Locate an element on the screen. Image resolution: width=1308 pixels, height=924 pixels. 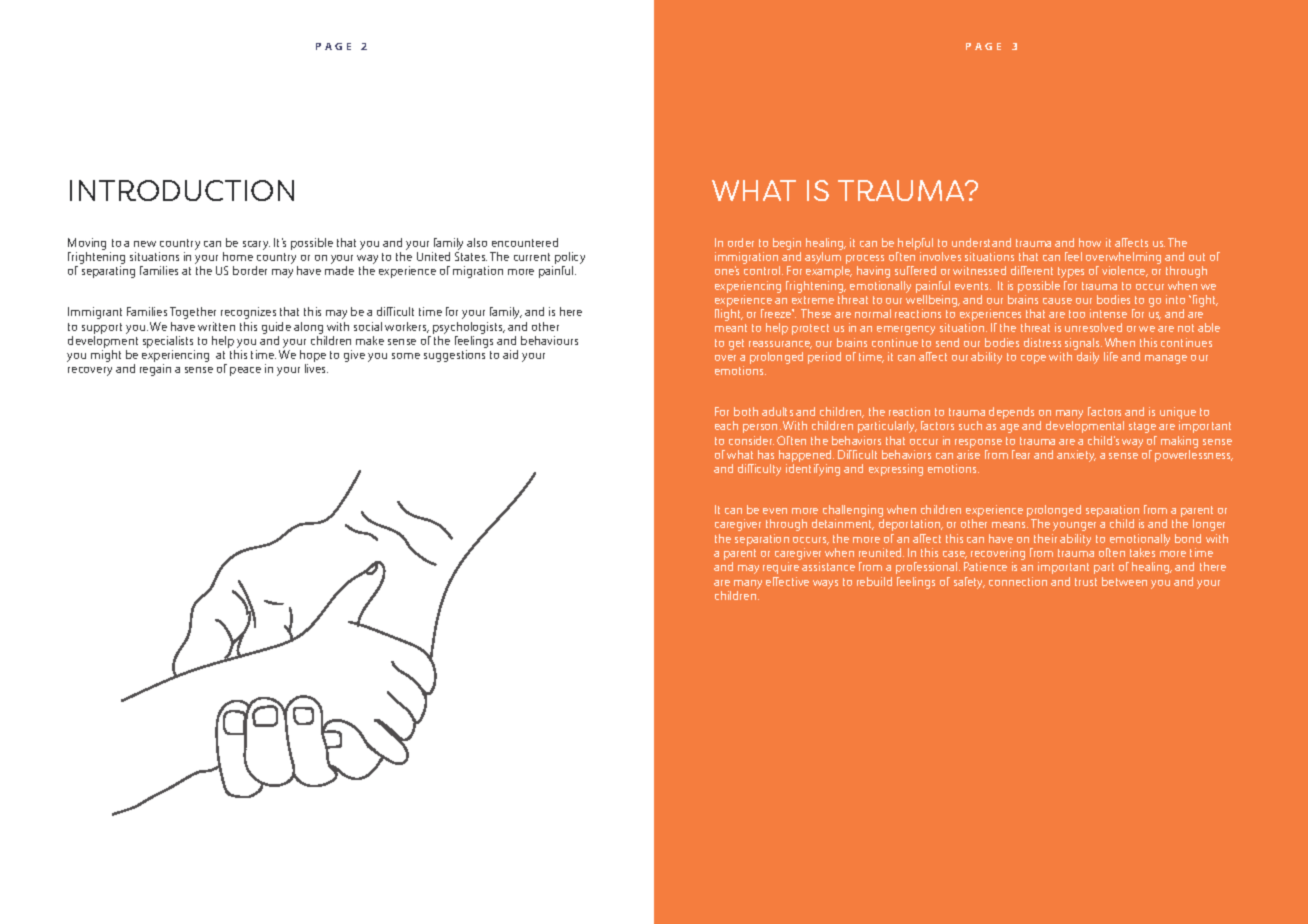
encountered is located at coordinates (525, 242).
